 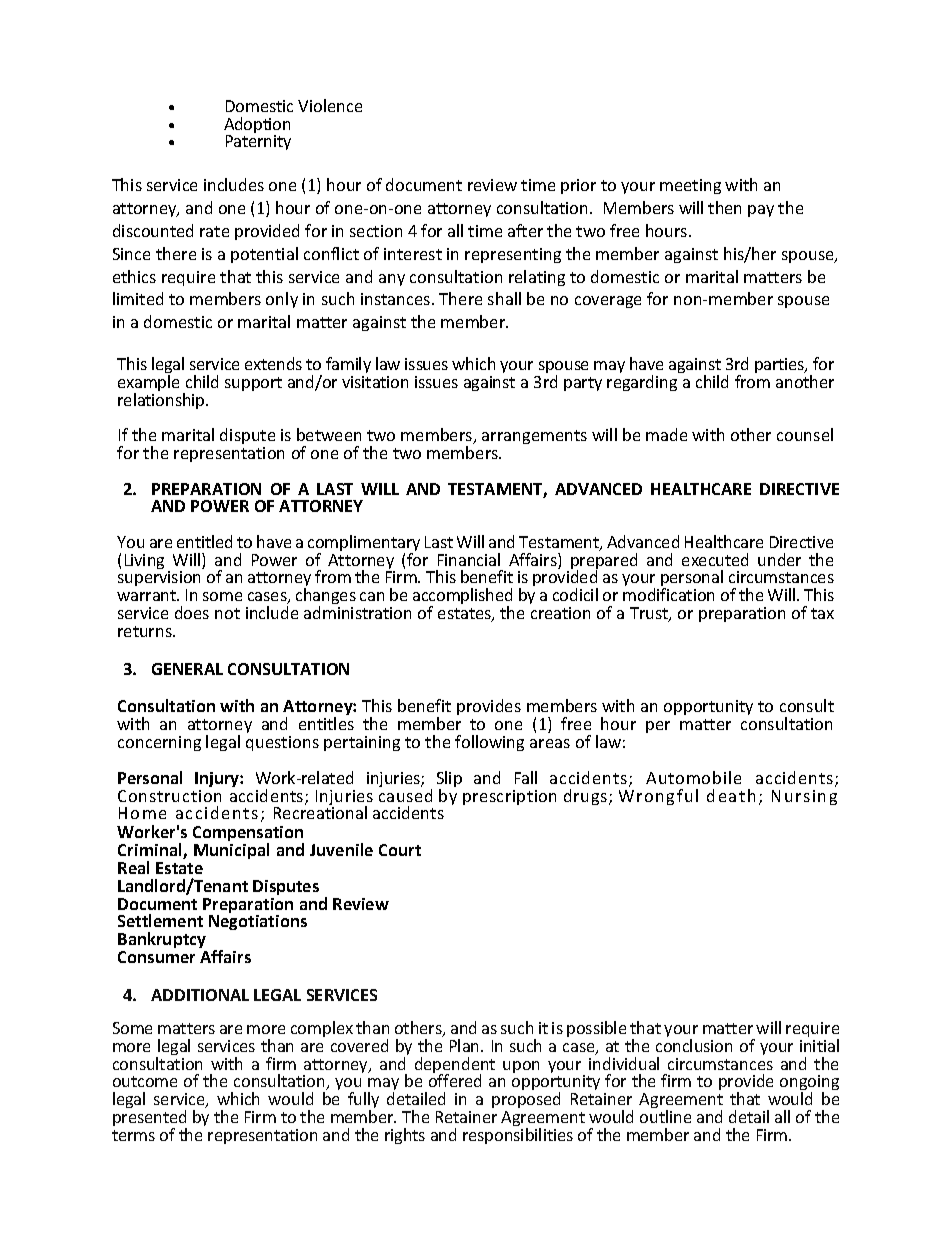 I want to click on prior, so click(x=578, y=186).
